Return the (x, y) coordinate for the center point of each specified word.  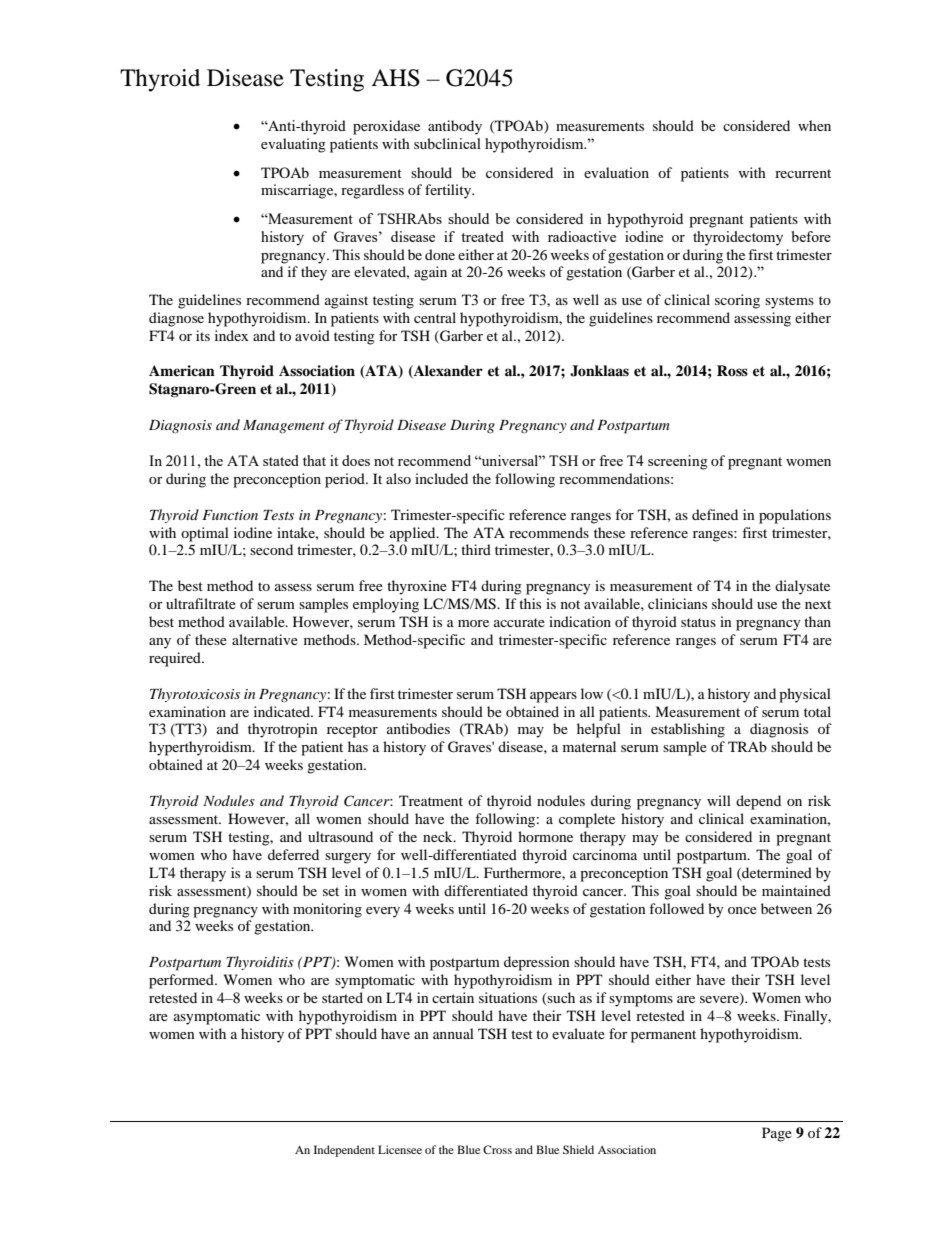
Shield (578, 1149)
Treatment (431, 800)
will (719, 800)
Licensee (400, 1149)
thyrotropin (283, 730)
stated (281, 460)
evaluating (293, 145)
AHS (395, 78)
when (814, 125)
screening (678, 462)
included (441, 478)
